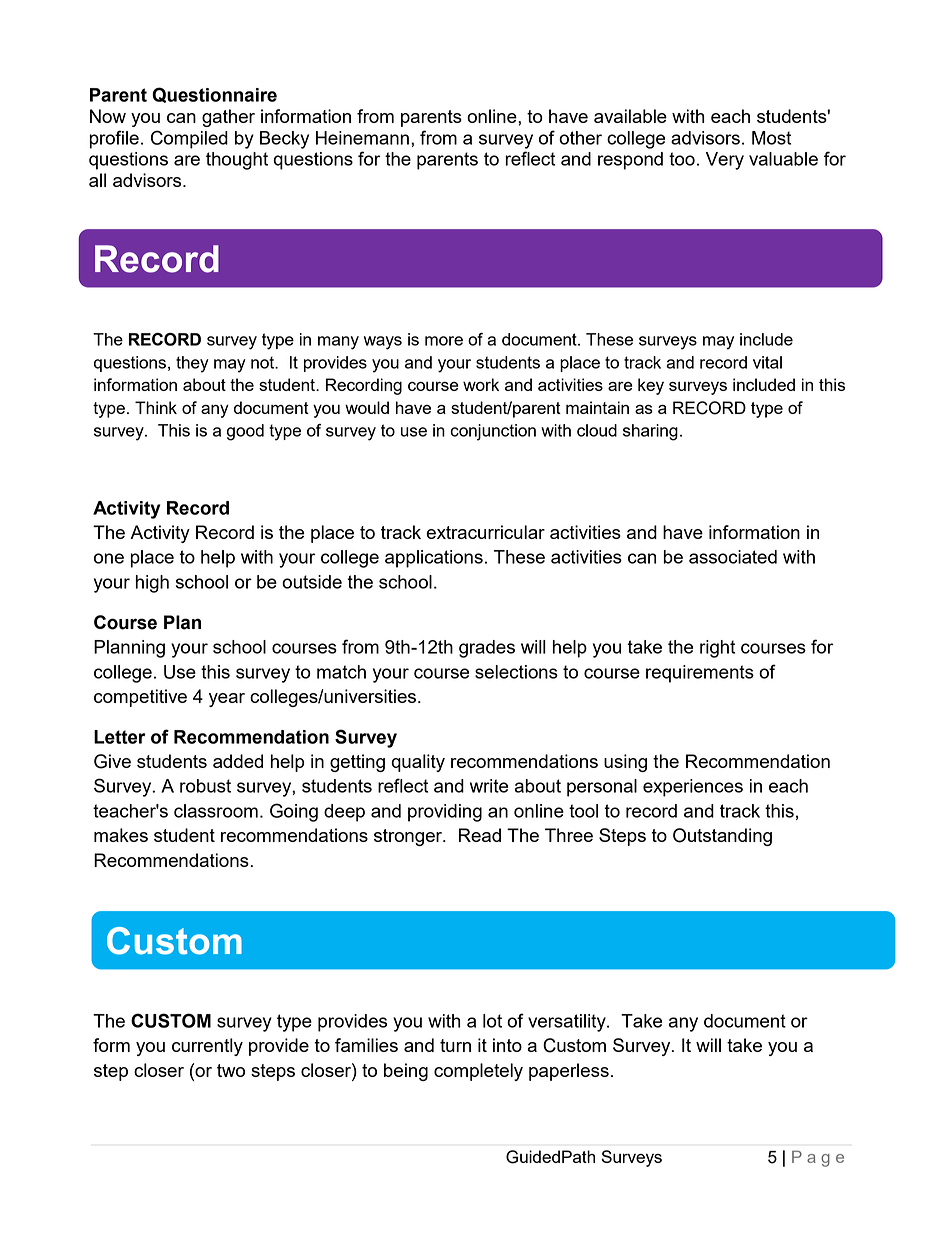 The image size is (952, 1233). What do you see at coordinates (189, 139) in the page?
I see `Compiled` at bounding box center [189, 139].
